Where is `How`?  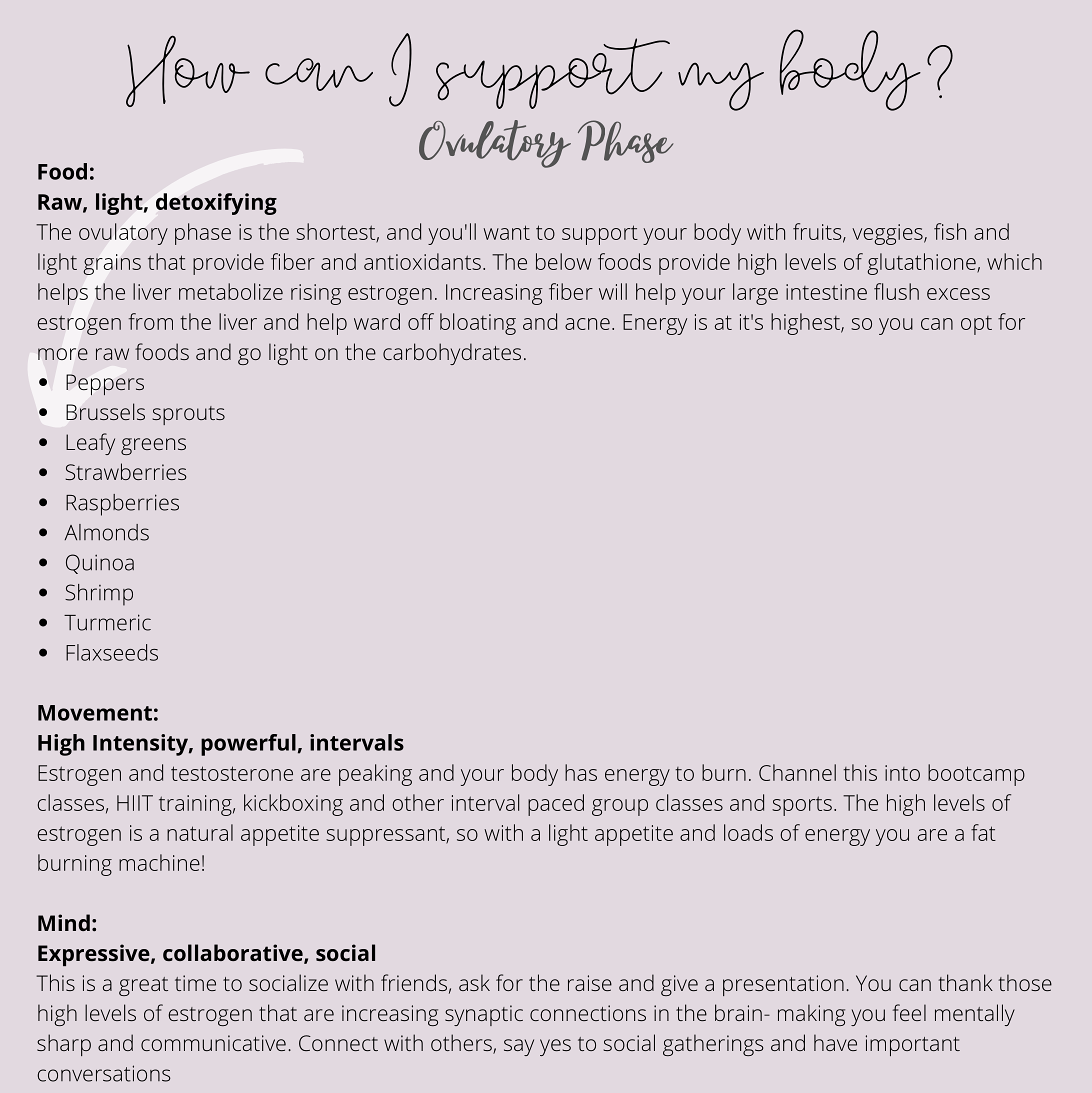
How is located at coordinates (188, 71).
